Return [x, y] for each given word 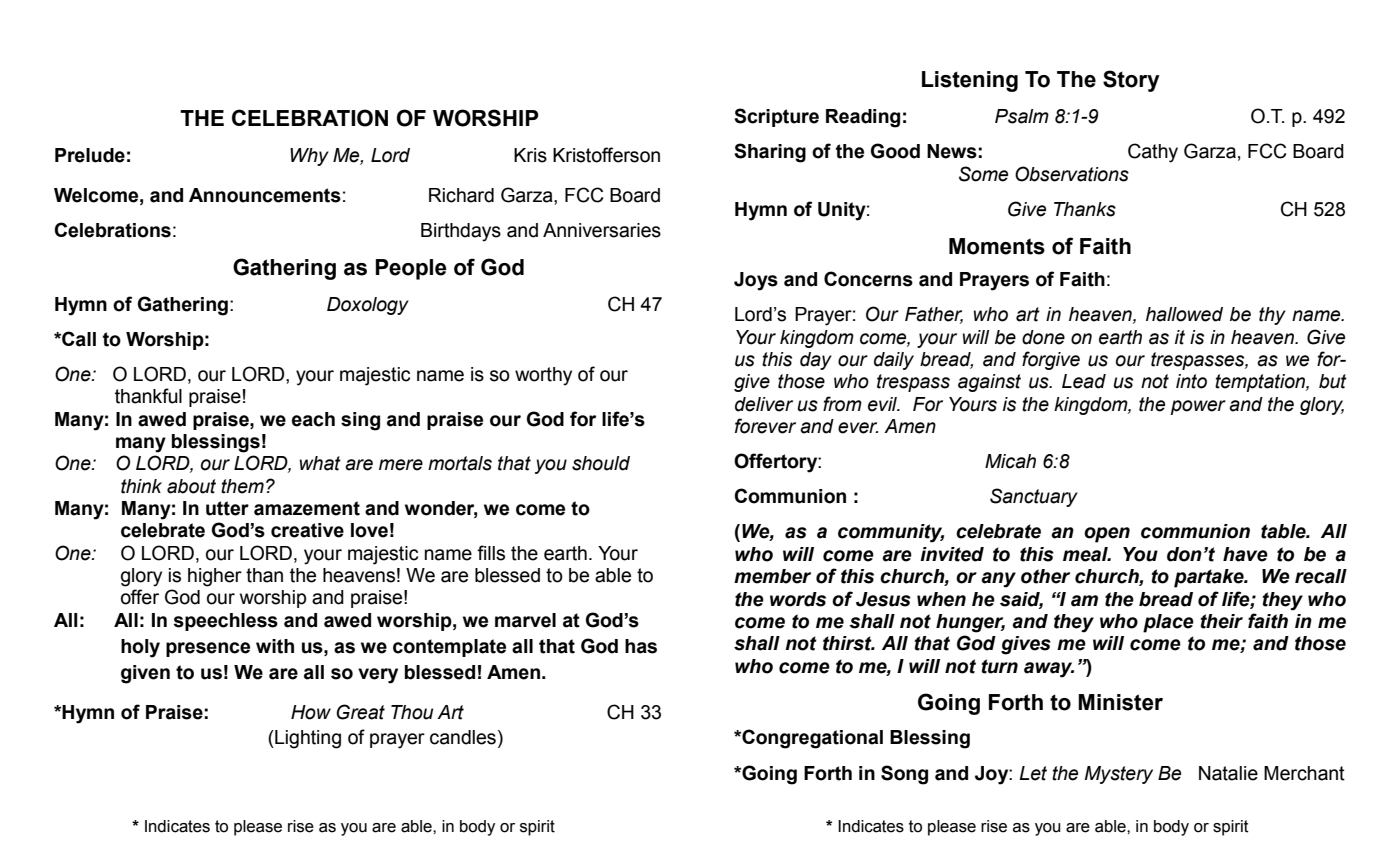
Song [904, 775]
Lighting [307, 739]
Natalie [1228, 773]
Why [309, 157]
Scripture [776, 117]
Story [1131, 81]
